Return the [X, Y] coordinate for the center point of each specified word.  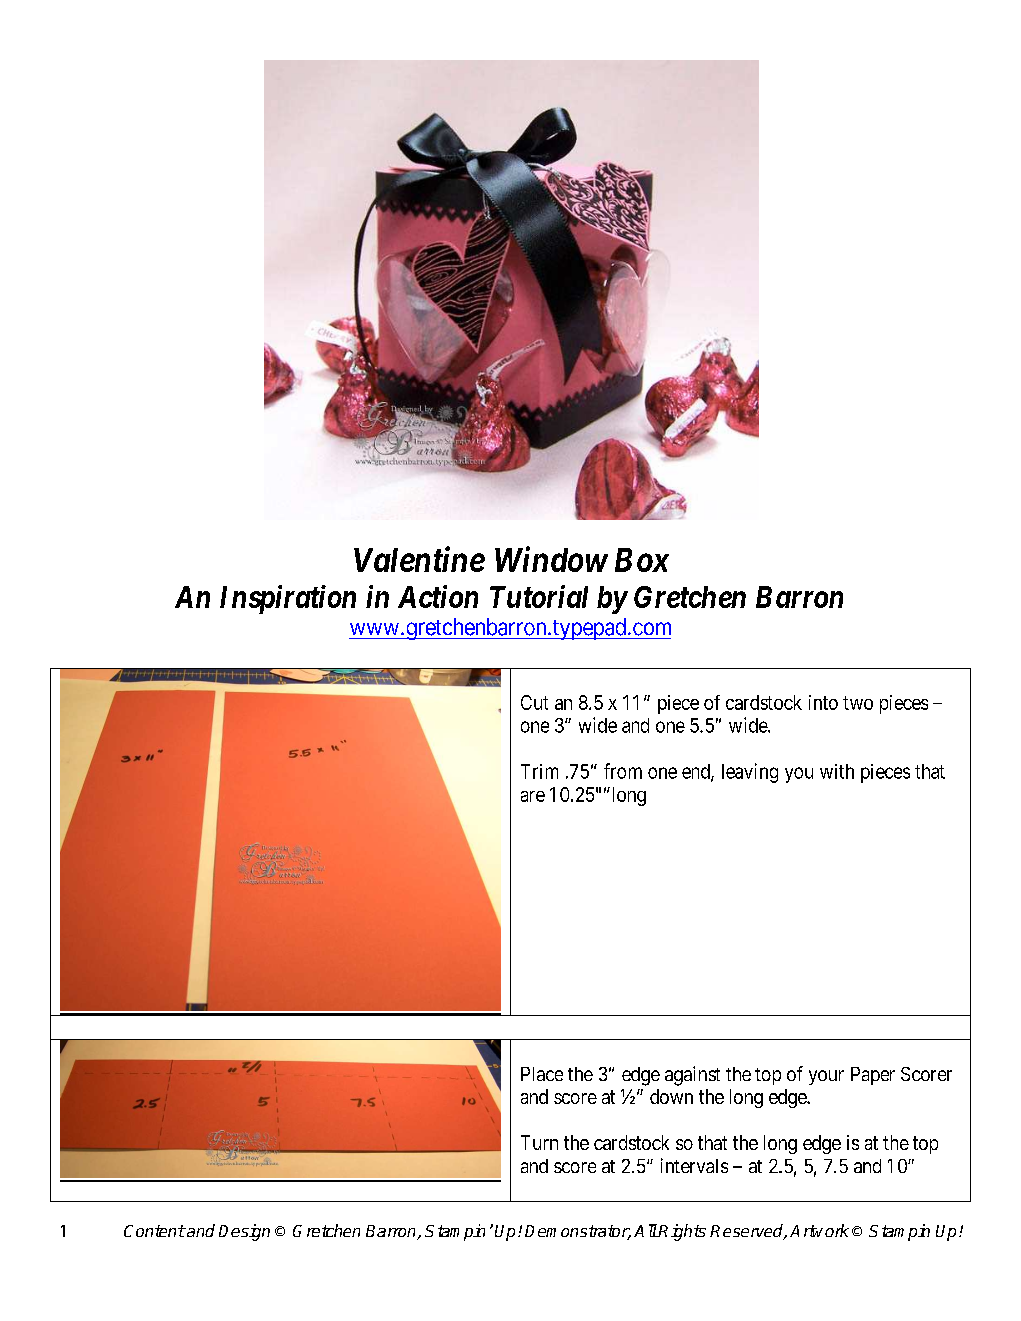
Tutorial [539, 596]
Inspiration [288, 599]
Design [244, 1232]
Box [642, 560]
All [645, 1230]
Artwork [819, 1230]
